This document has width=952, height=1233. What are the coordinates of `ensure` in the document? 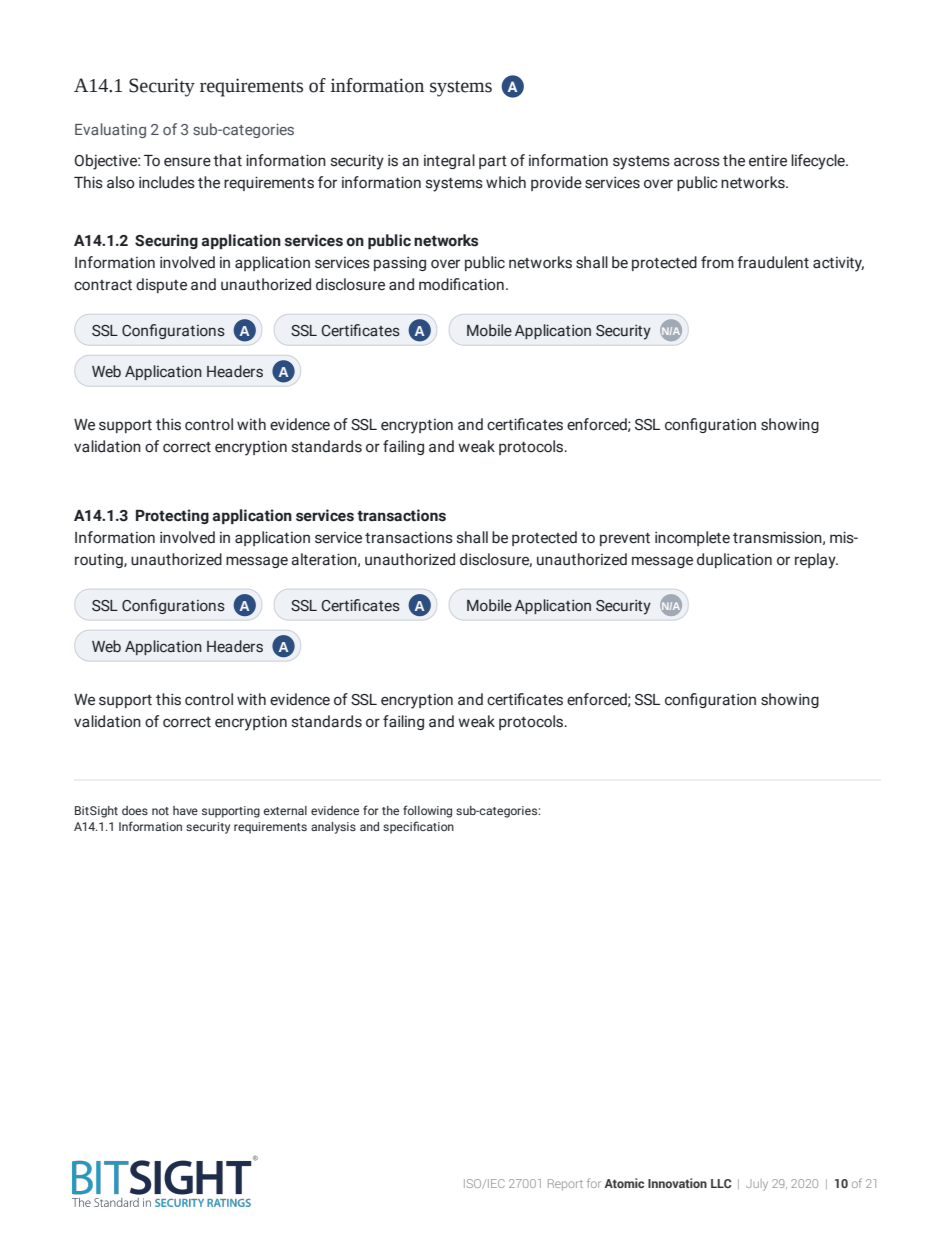 It's located at (187, 162).
